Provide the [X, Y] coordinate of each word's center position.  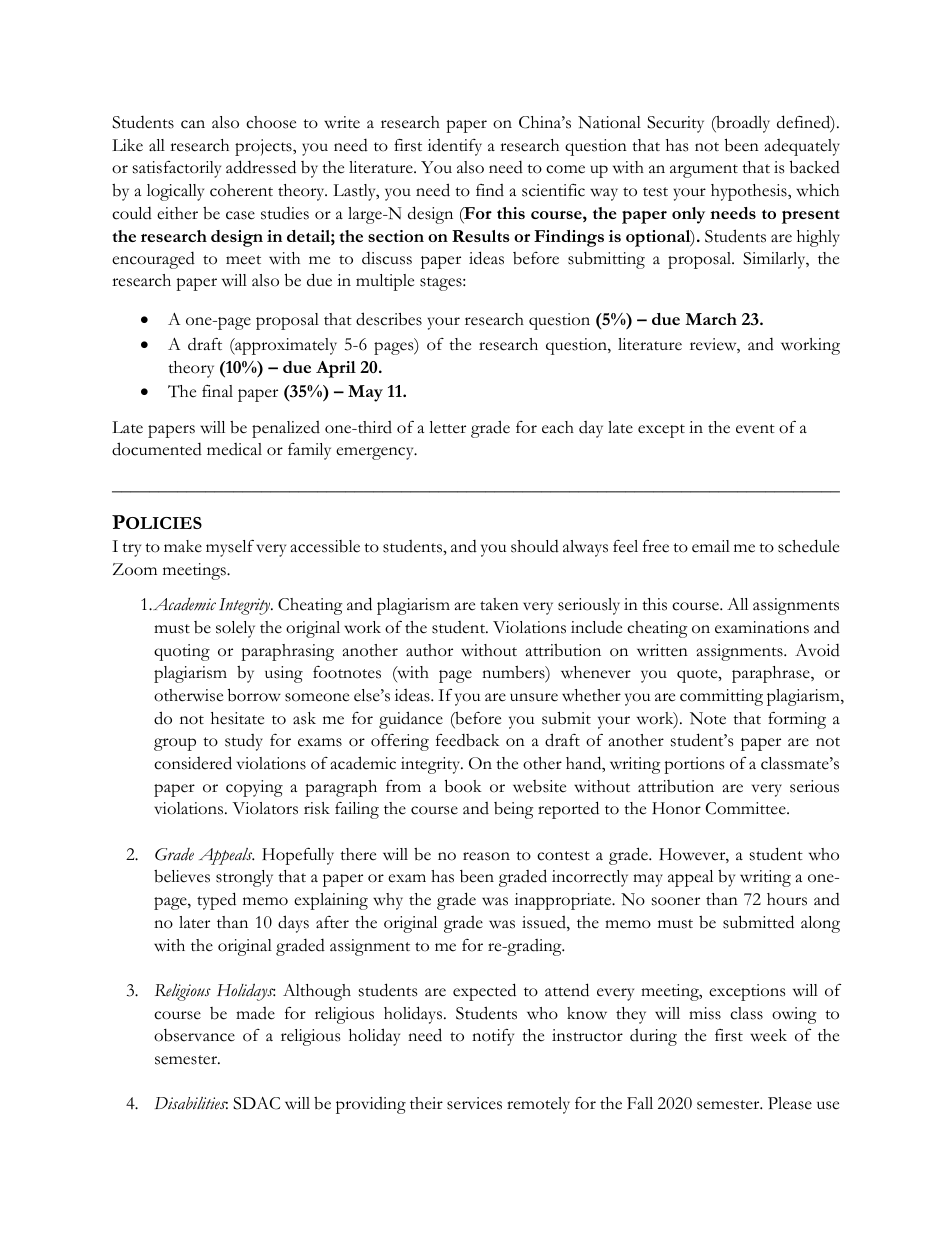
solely [235, 629]
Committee [747, 808]
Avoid [817, 650]
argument [704, 171]
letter [447, 427]
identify [455, 147]
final [217, 391]
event [755, 429]
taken [499, 604]
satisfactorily [177, 169]
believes [182, 876]
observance [194, 1035]
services [474, 1103]
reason [486, 856]
